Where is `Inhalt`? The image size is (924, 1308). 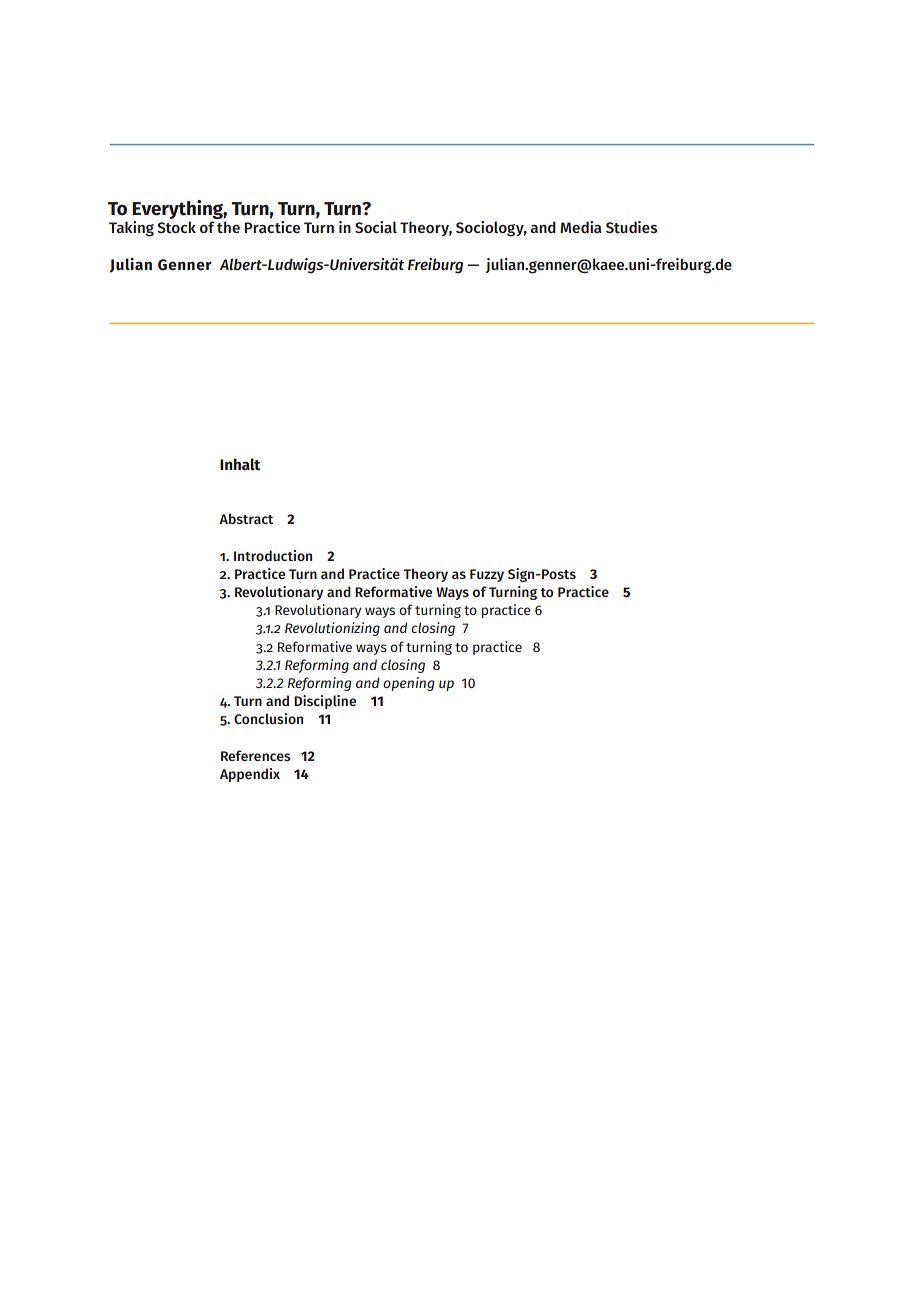
Inhalt is located at coordinates (240, 464).
